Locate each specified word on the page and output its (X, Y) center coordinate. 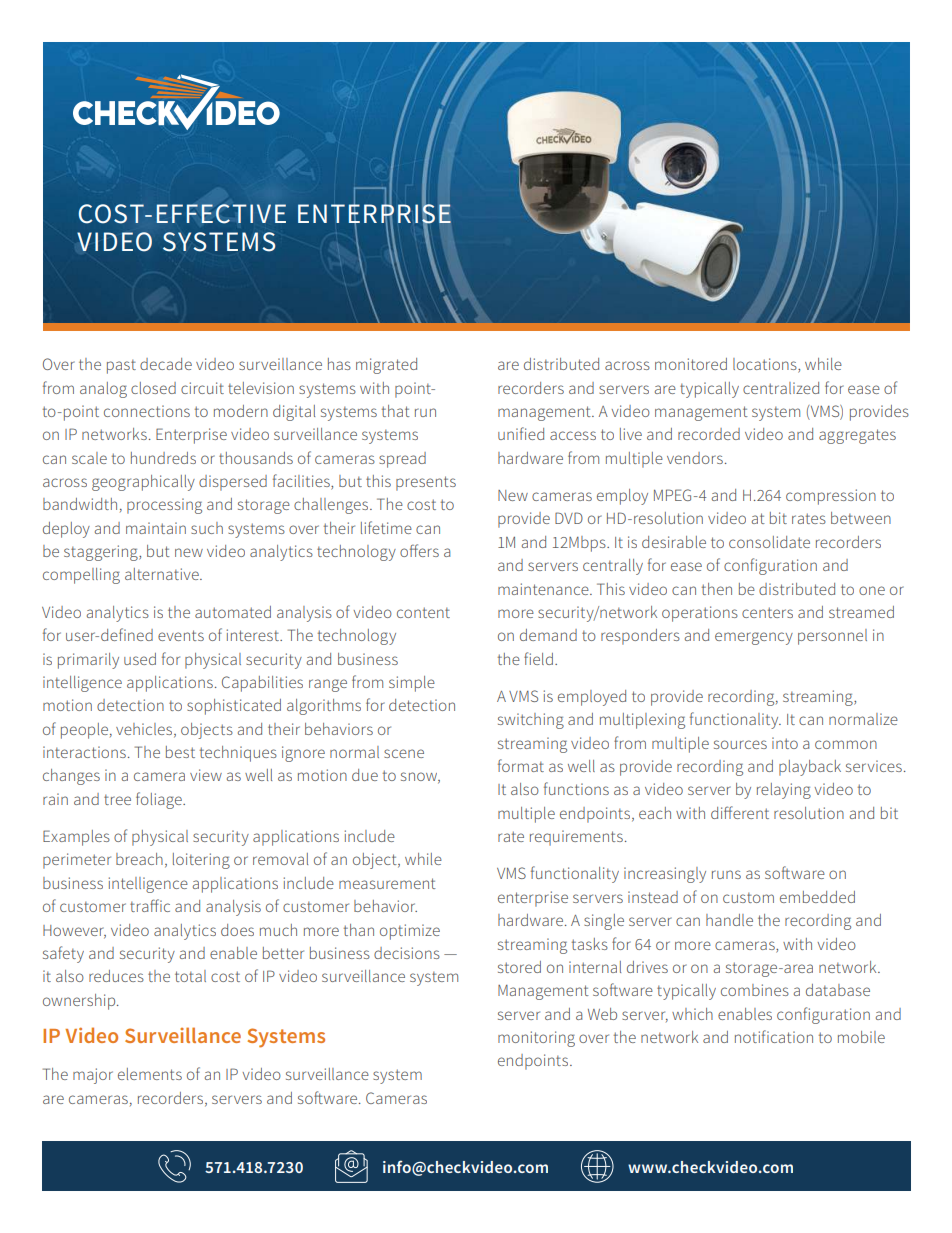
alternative (163, 574)
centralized (781, 388)
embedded (817, 897)
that (396, 411)
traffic (150, 905)
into (785, 743)
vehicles (145, 730)
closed (153, 388)
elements (150, 1074)
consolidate (769, 542)
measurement (387, 883)
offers (419, 550)
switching (531, 721)
